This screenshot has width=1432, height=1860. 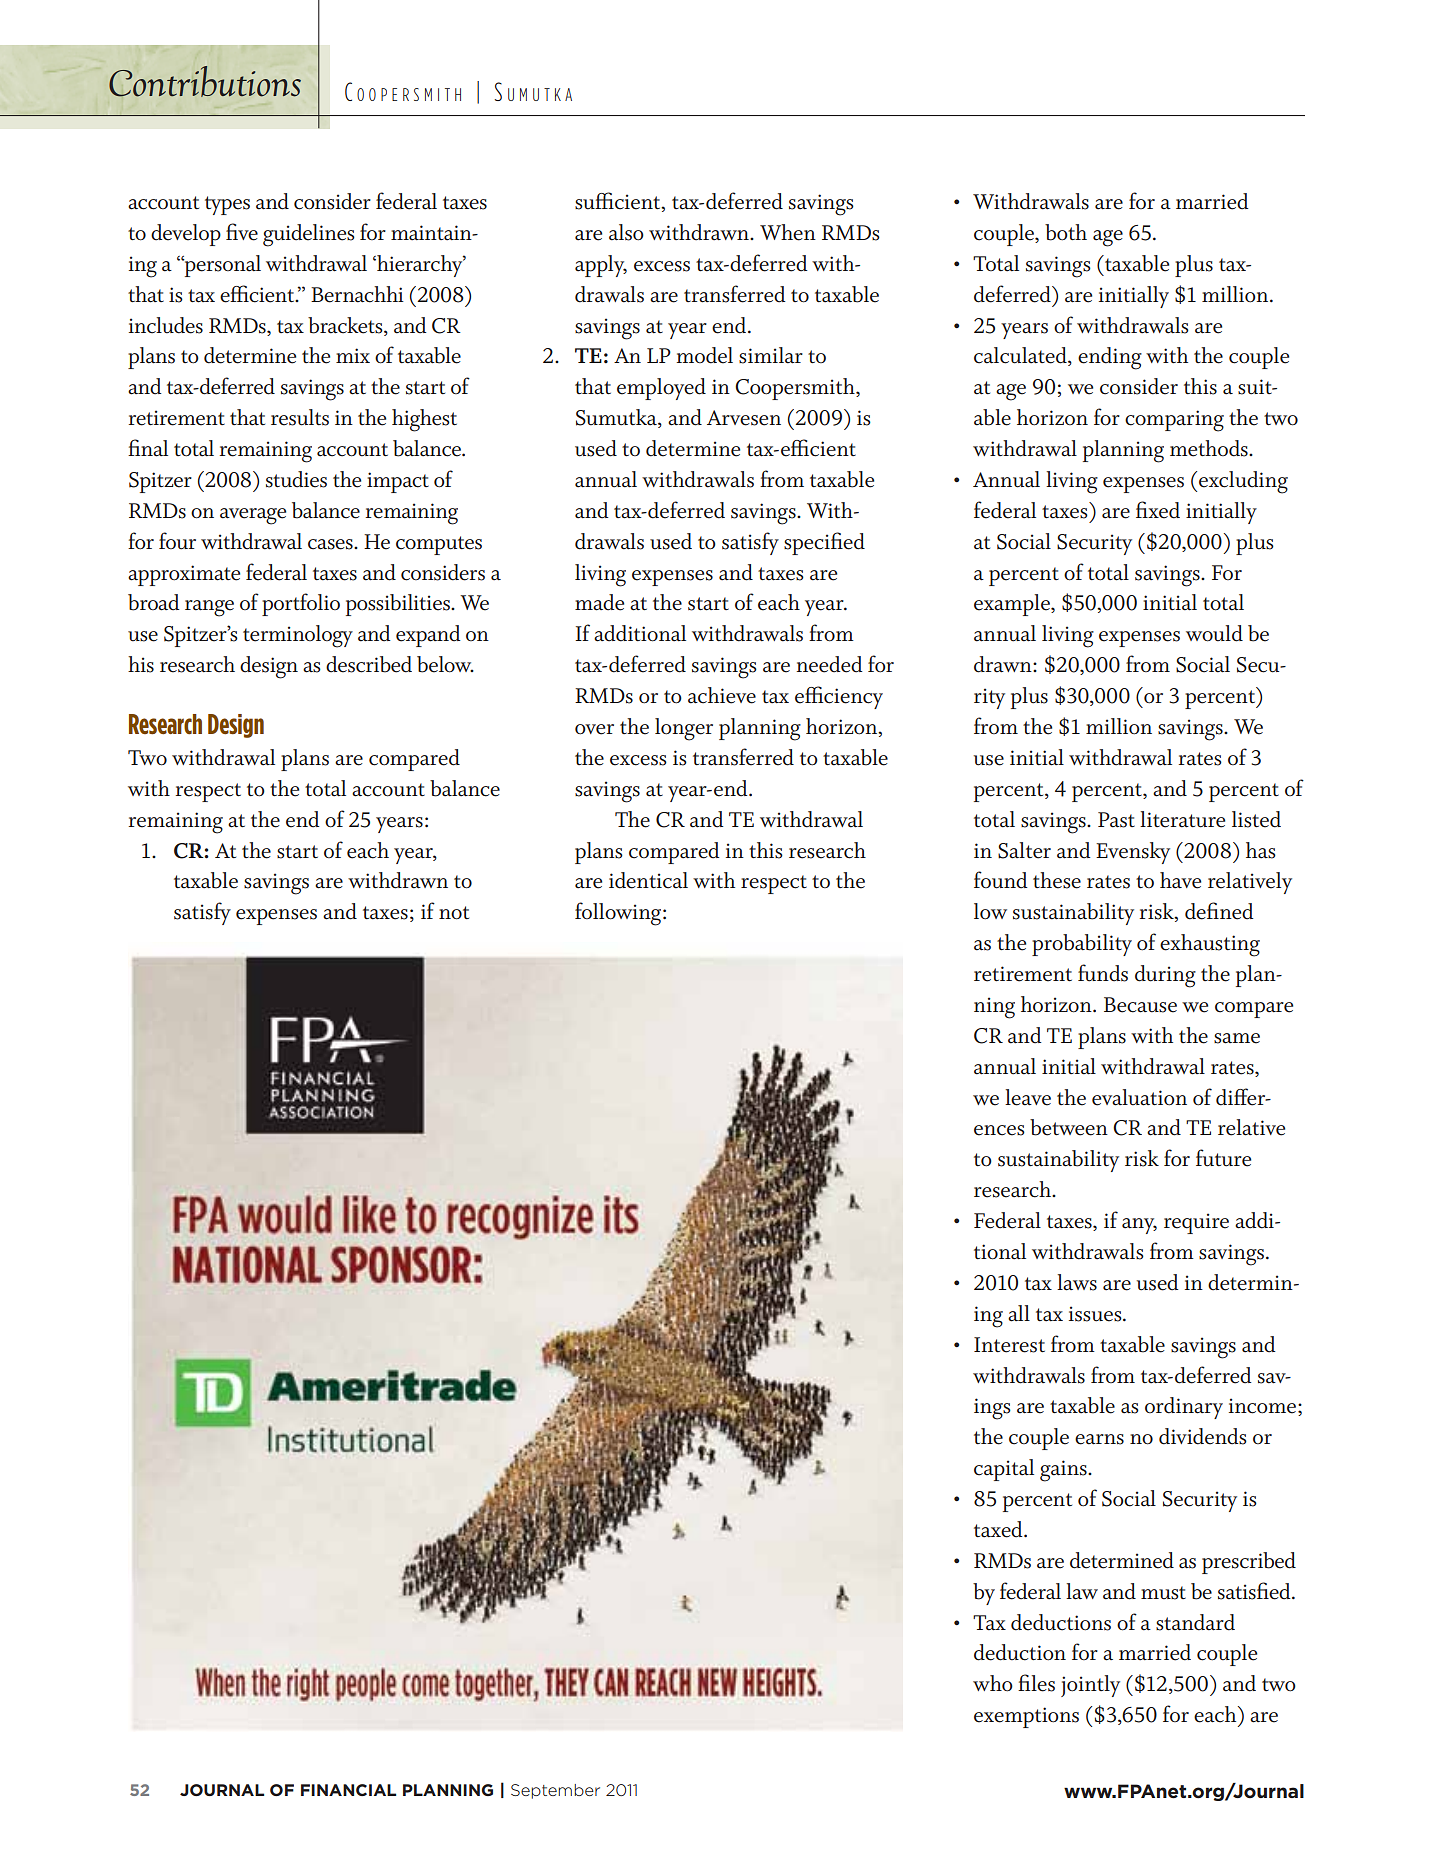 I want to click on any, so click(x=1139, y=1226).
